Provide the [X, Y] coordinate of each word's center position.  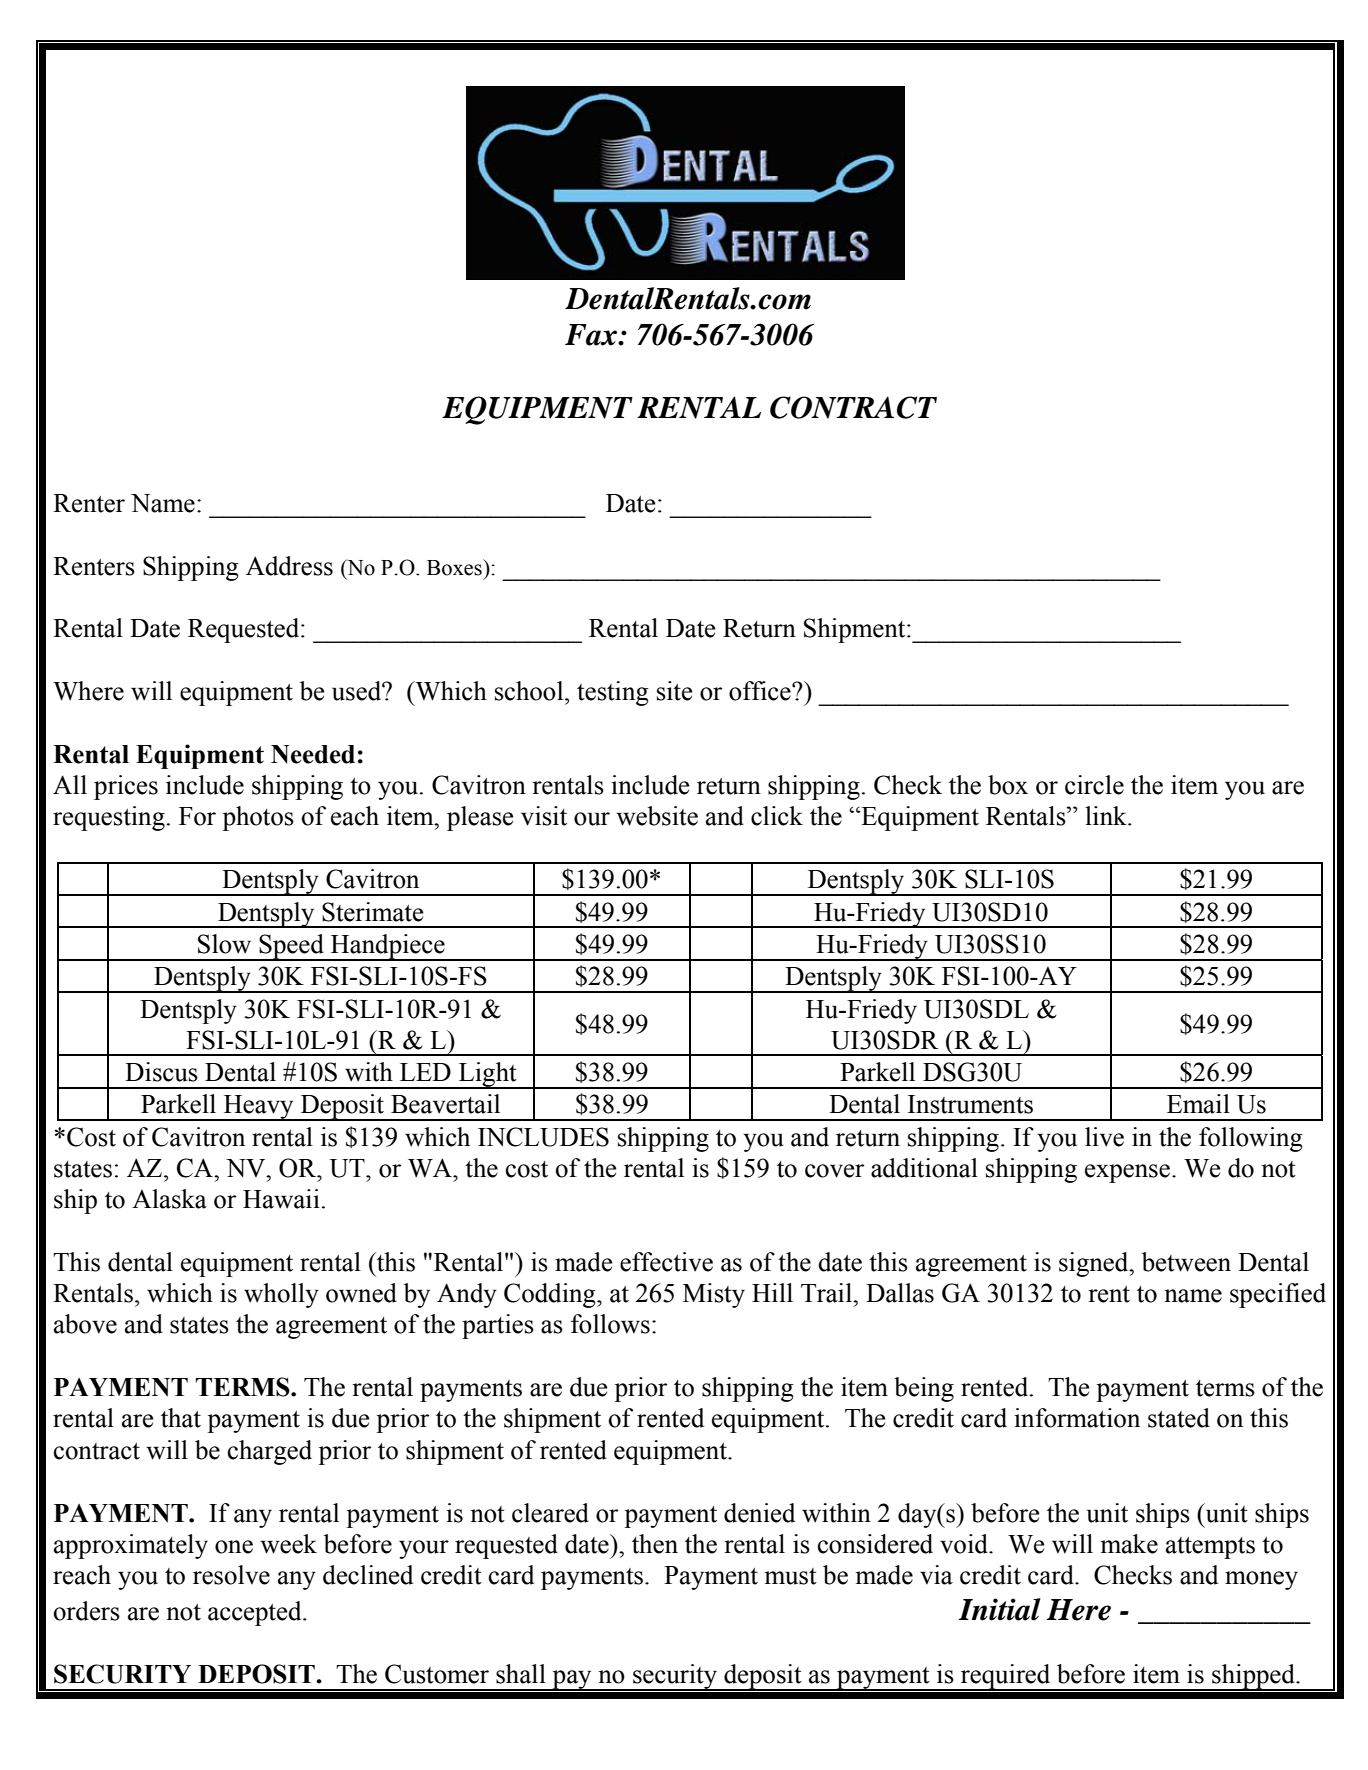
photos [258, 818]
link [1107, 815]
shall [521, 1674]
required [1006, 1677]
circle [1094, 785]
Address [289, 566]
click [777, 816]
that [181, 1418]
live [1104, 1137]
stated [1179, 1418]
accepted [256, 1613]
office [761, 691]
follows [610, 1324]
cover [834, 1171]
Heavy [258, 1108]
